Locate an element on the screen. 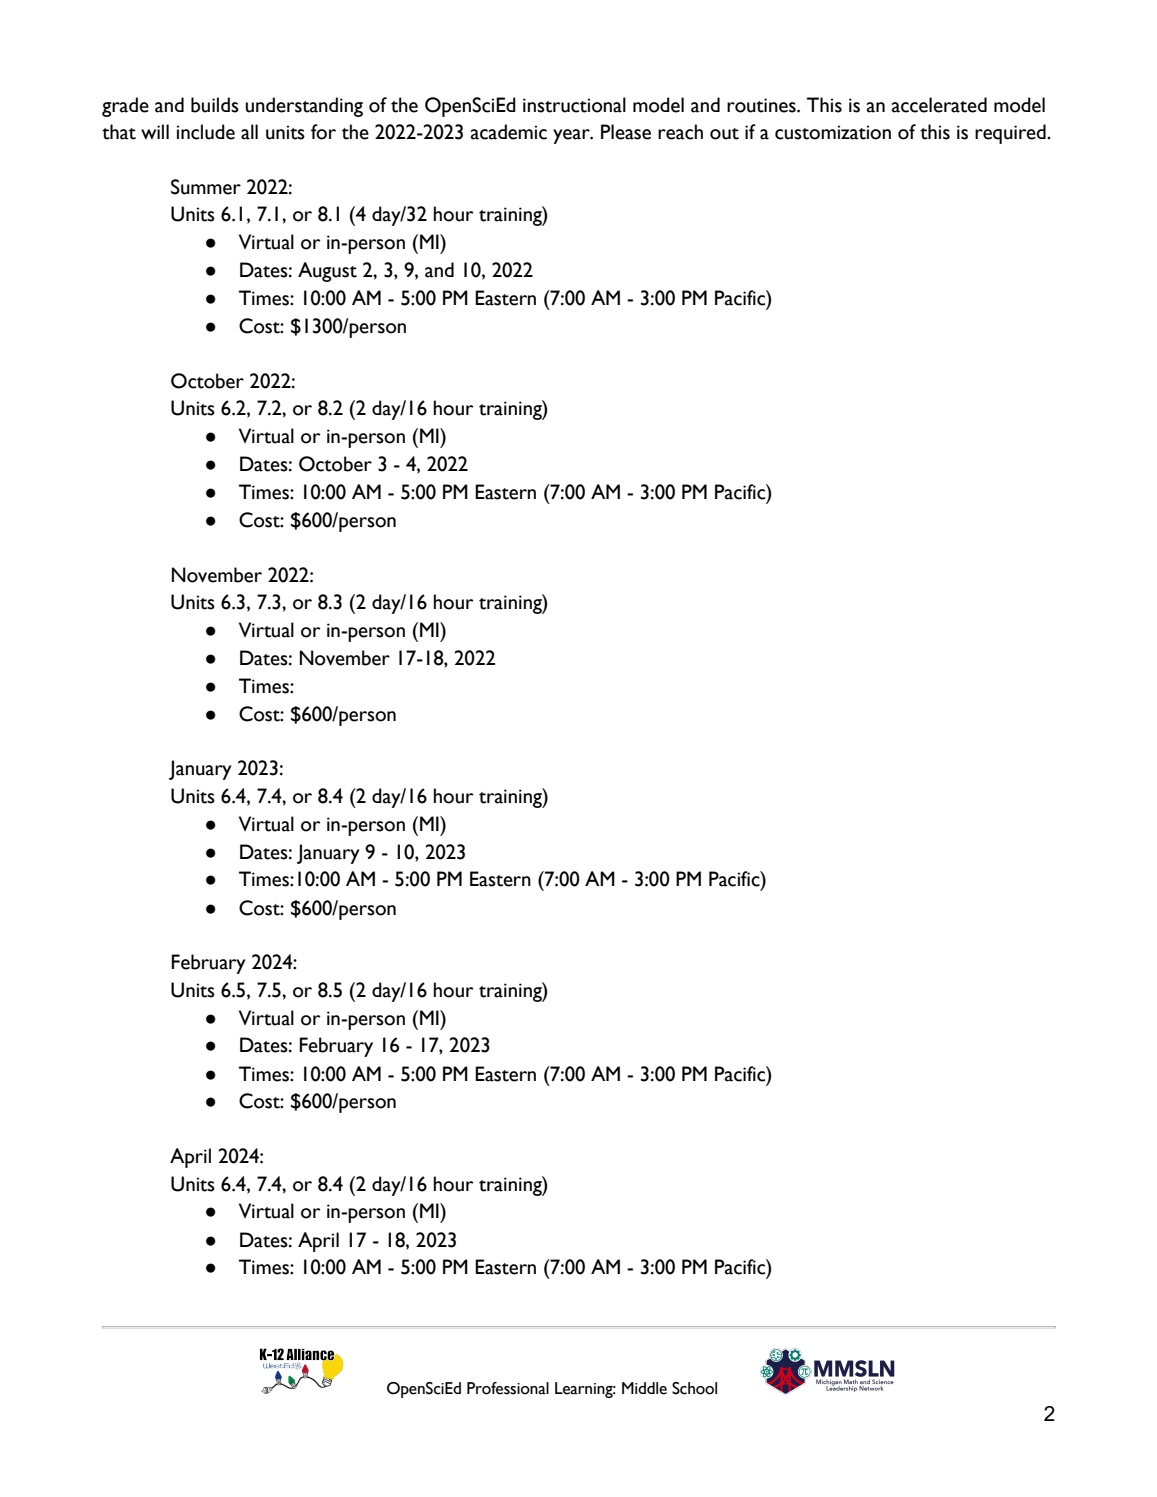  required is located at coordinates (1011, 134).
